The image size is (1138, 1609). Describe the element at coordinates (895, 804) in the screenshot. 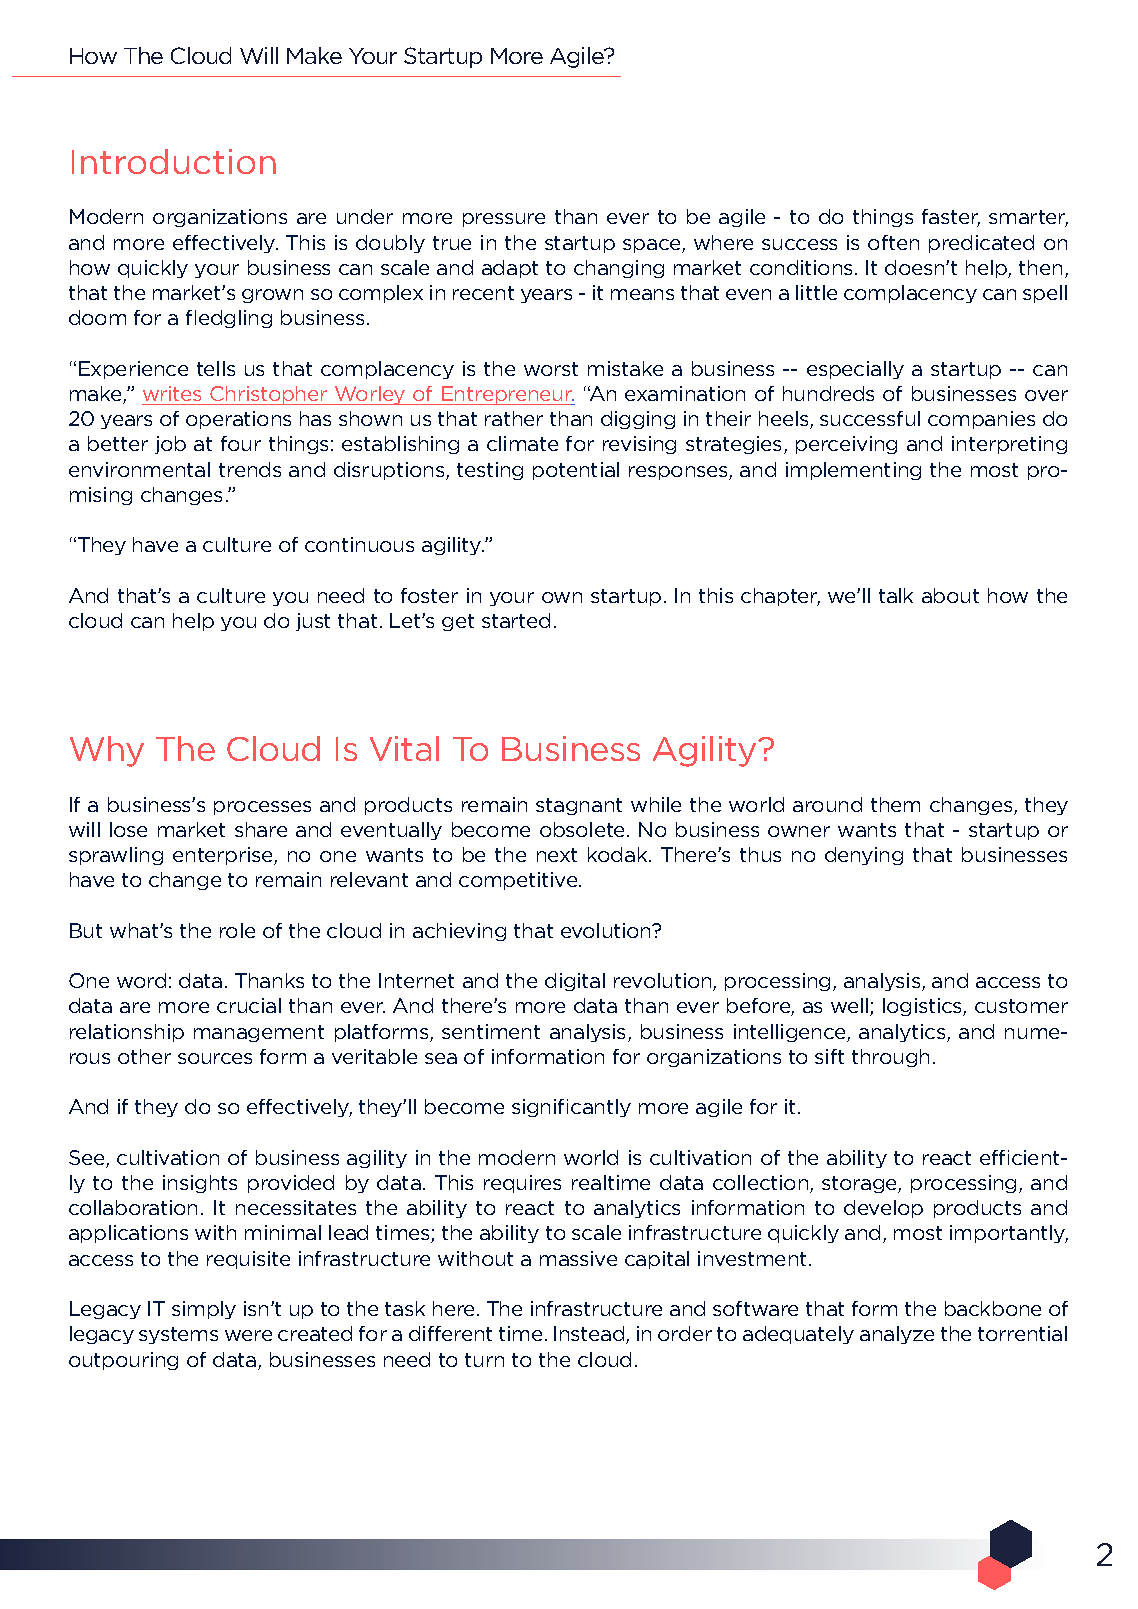

I see `them` at that location.
